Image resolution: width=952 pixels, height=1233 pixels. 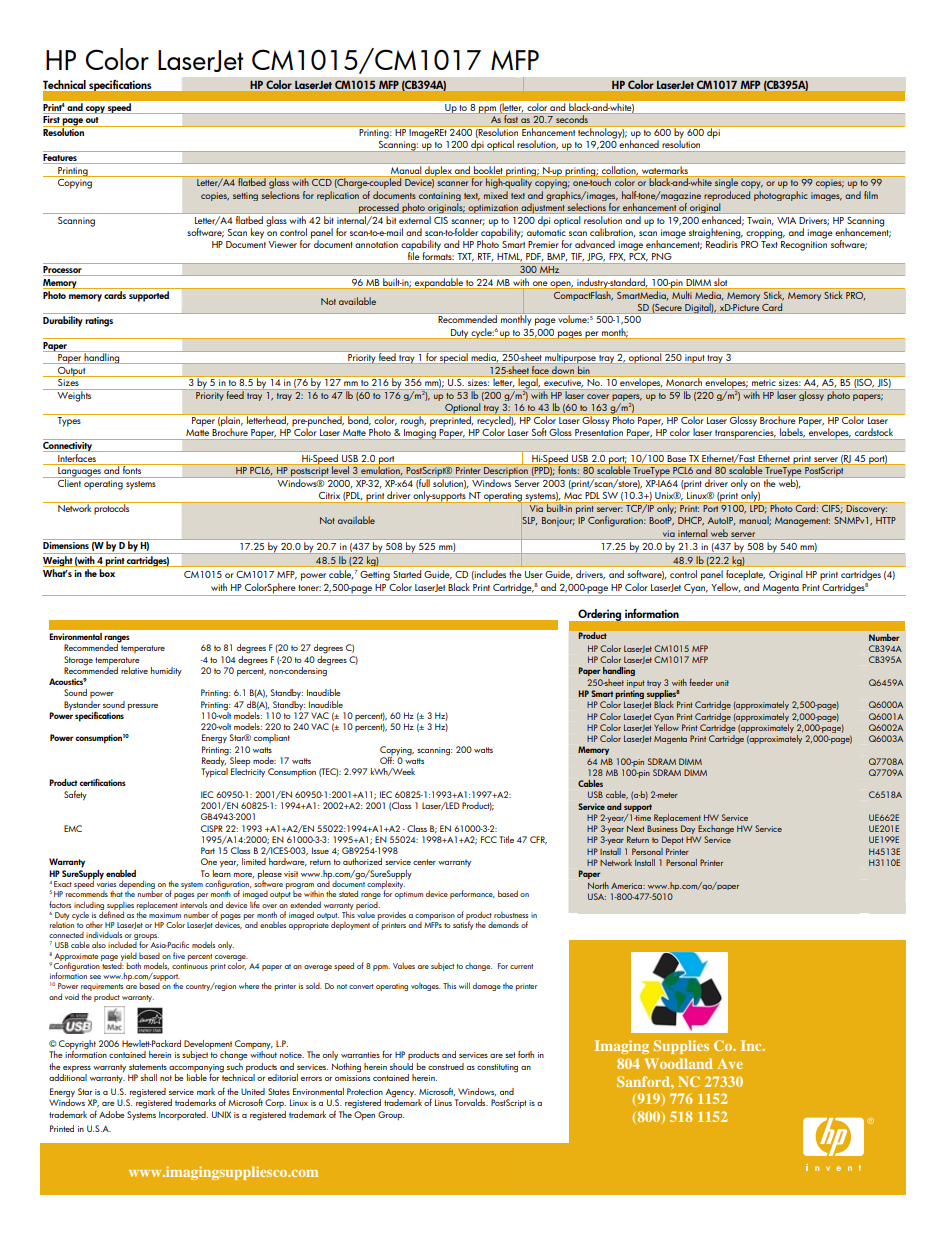 I want to click on Features, so click(x=61, y=159).
